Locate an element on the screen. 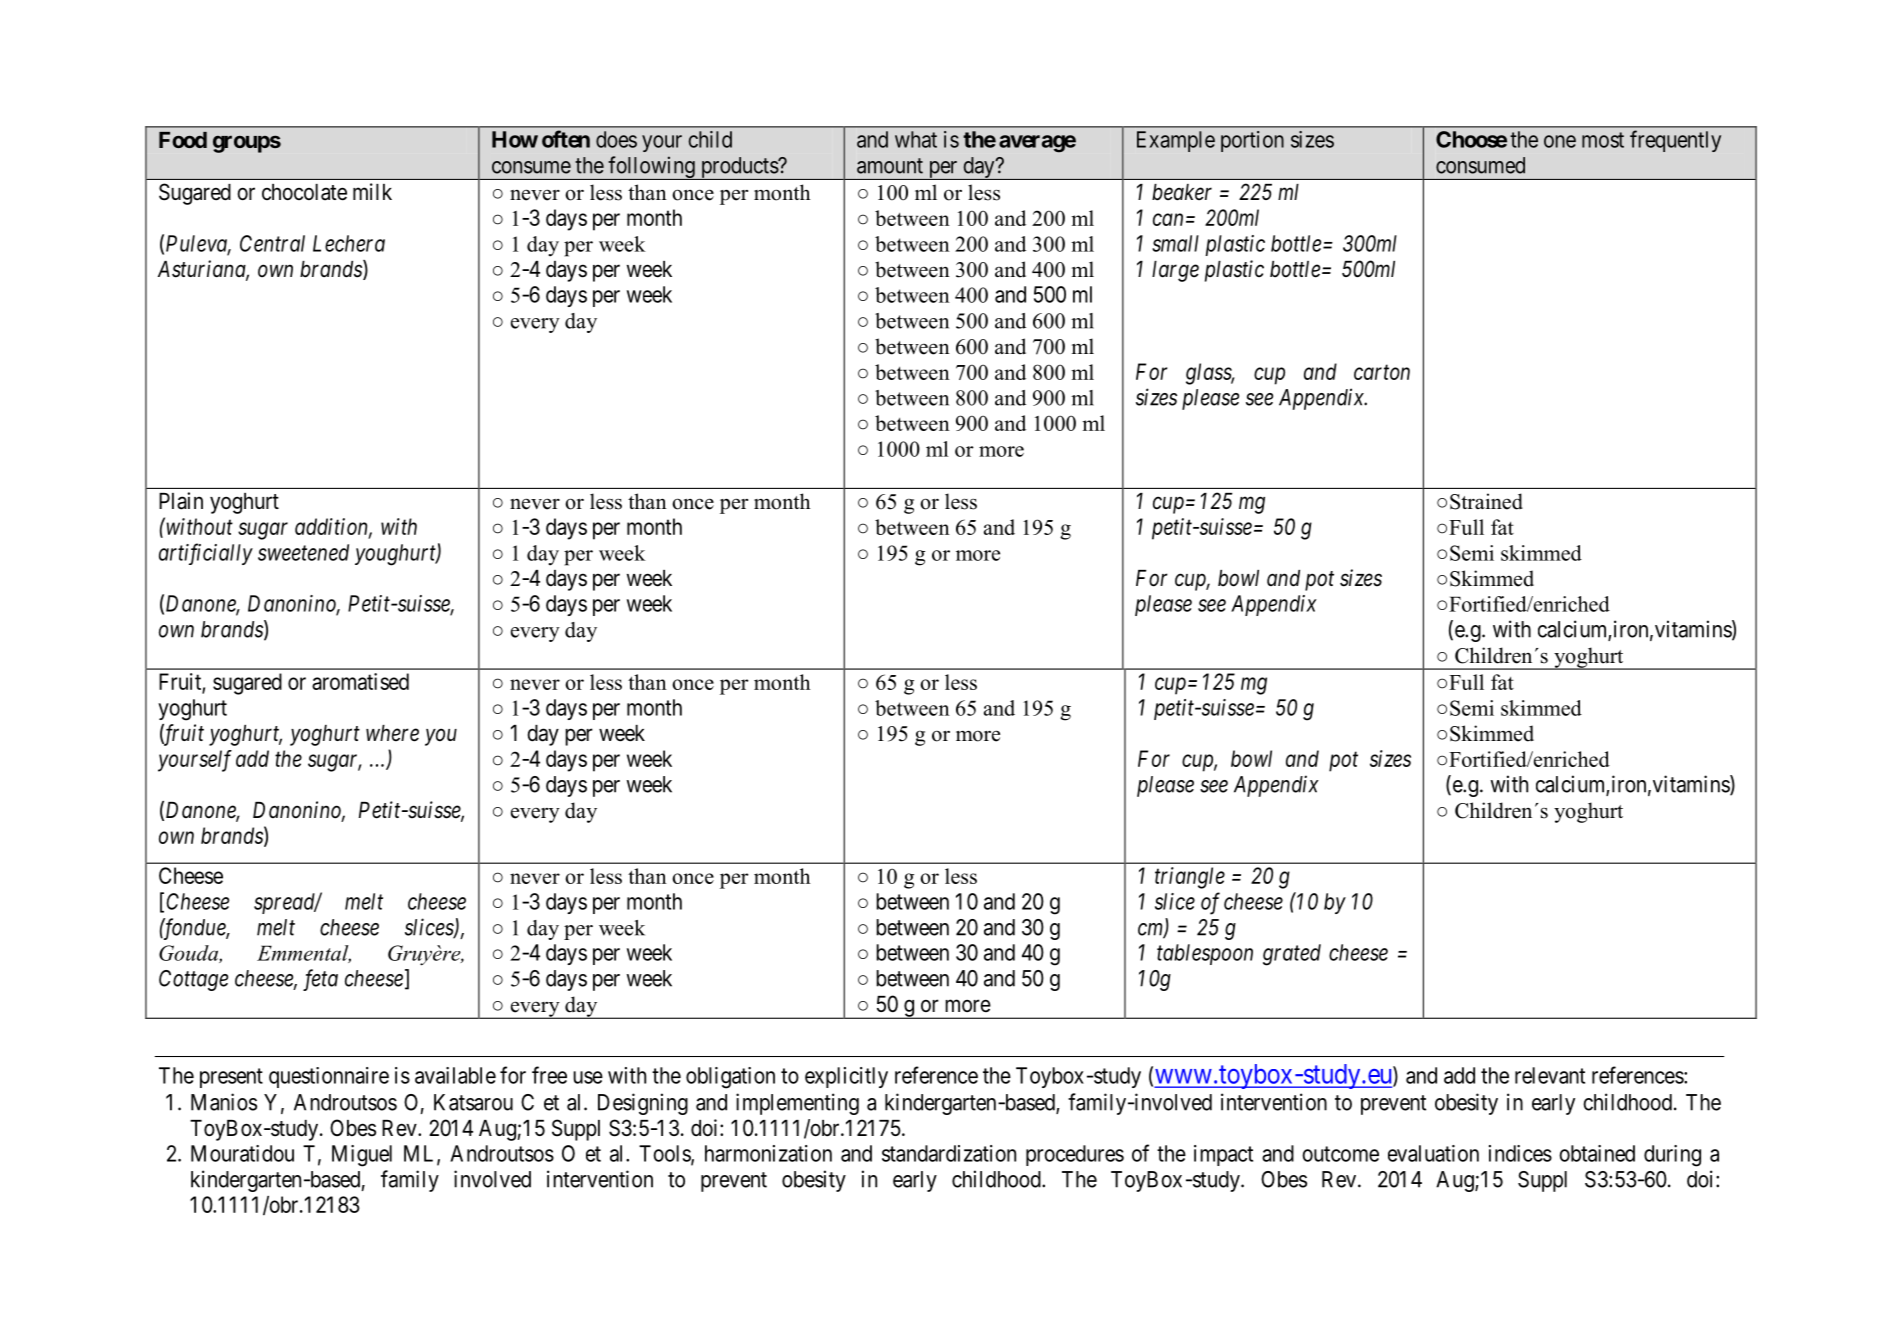  feta is located at coordinates (320, 980).
